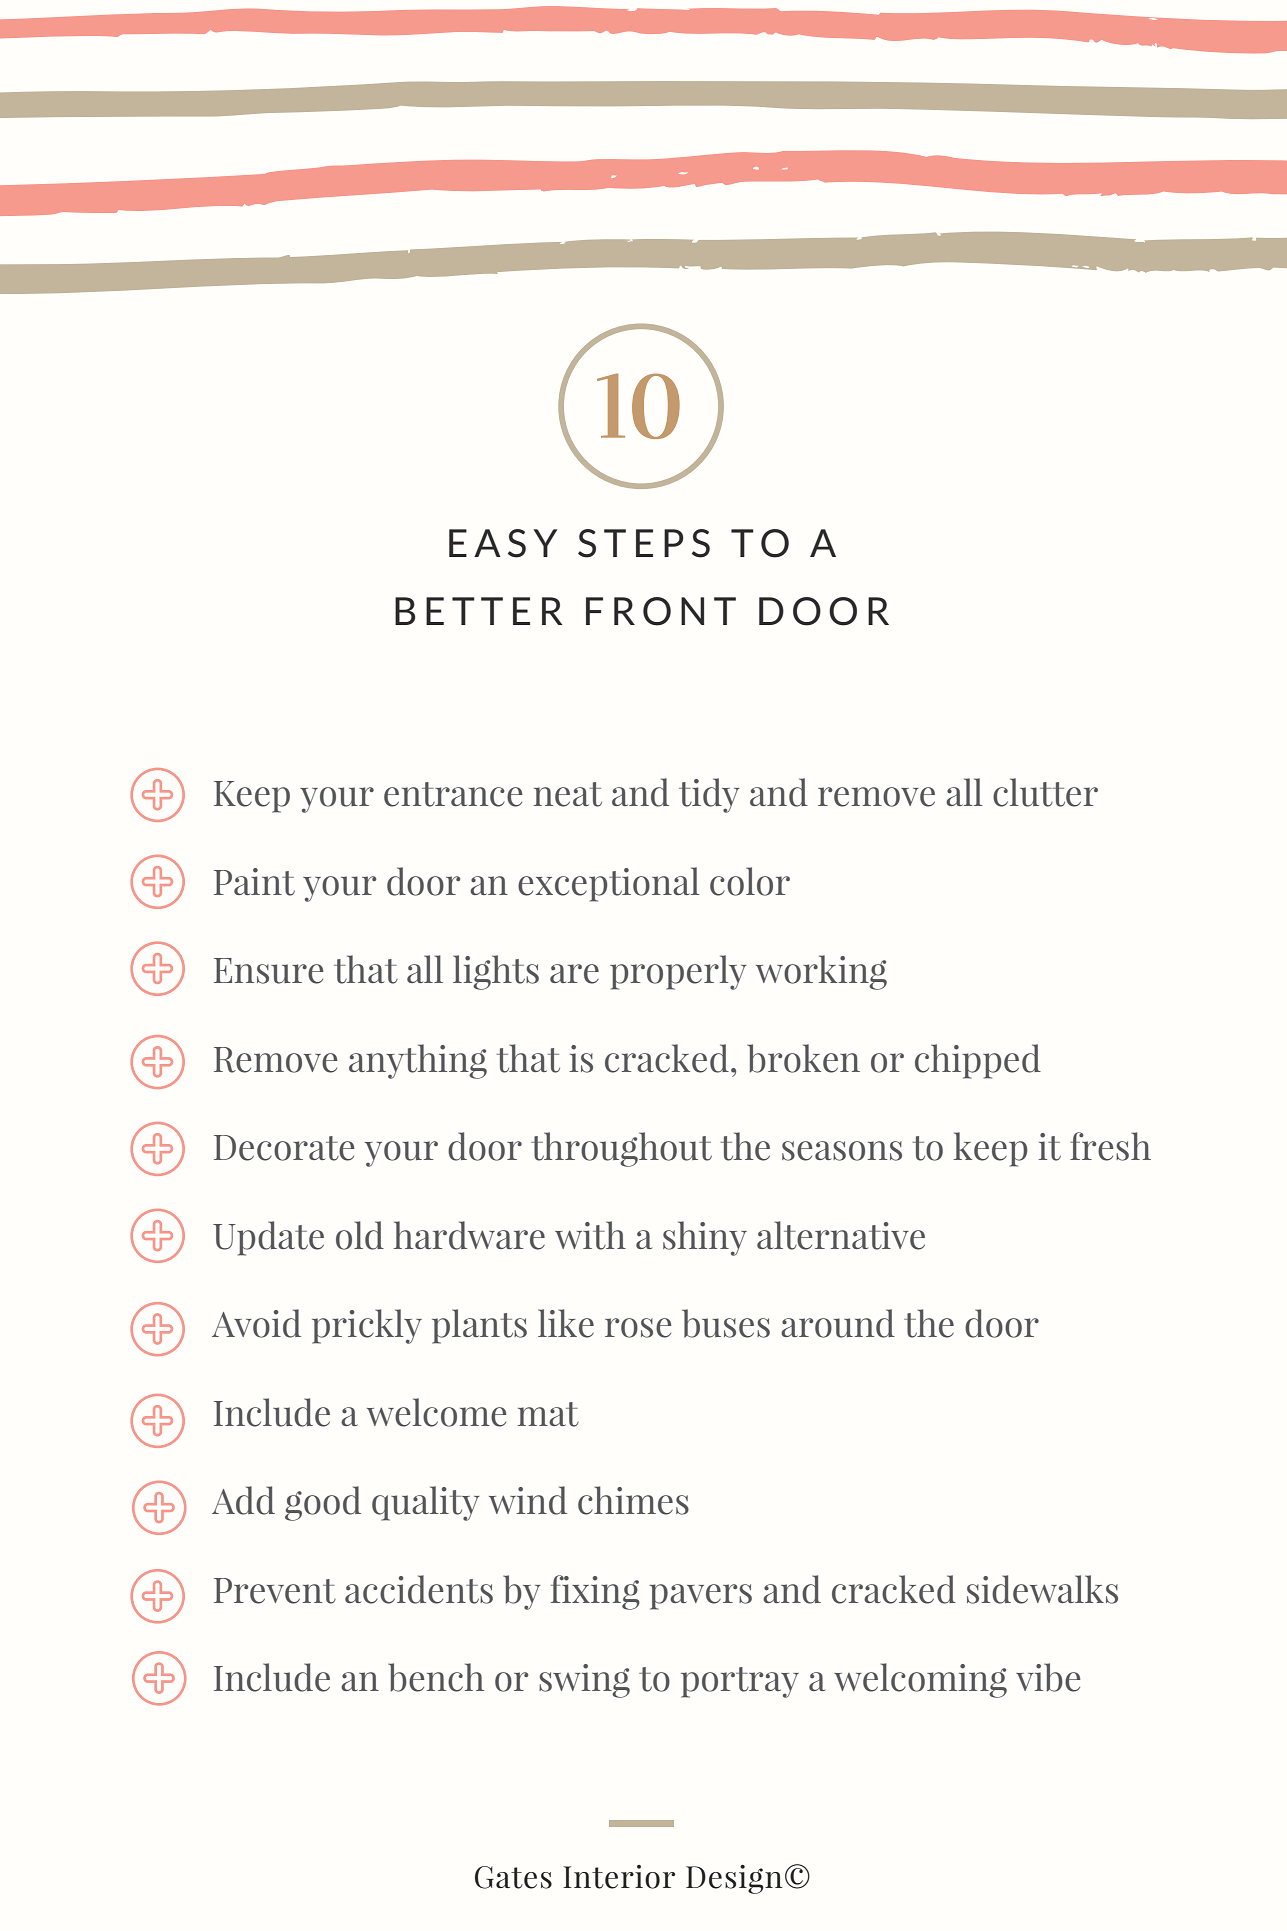  Describe the element at coordinates (284, 1148) in the screenshot. I see `Decorate` at that location.
